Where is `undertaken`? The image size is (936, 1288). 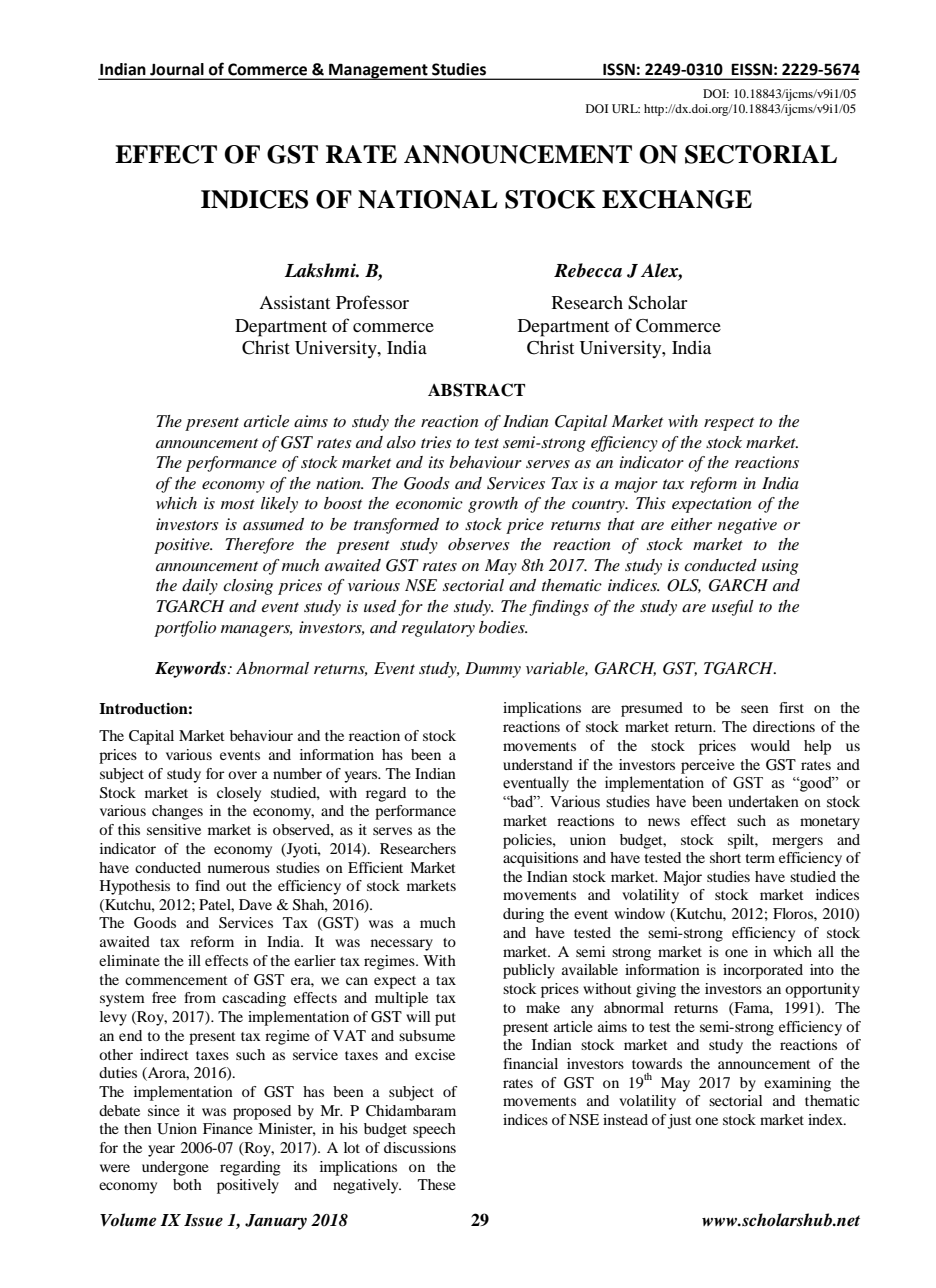
undertaken is located at coordinates (763, 801).
